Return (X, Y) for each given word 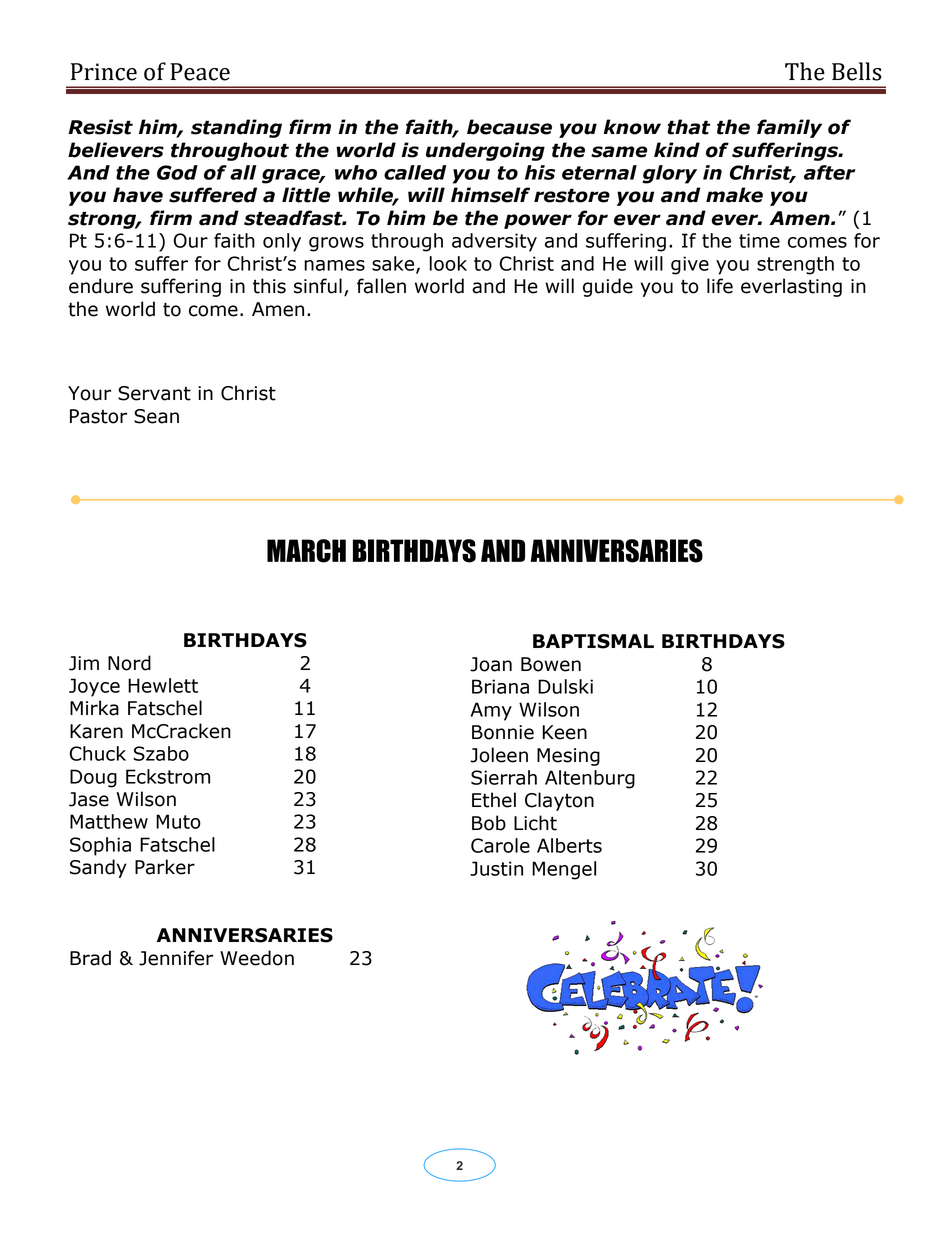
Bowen (551, 664)
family (789, 128)
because (509, 127)
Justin (496, 868)
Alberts (569, 845)
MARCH (306, 551)
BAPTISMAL (593, 641)
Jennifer (176, 958)
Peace (200, 72)
